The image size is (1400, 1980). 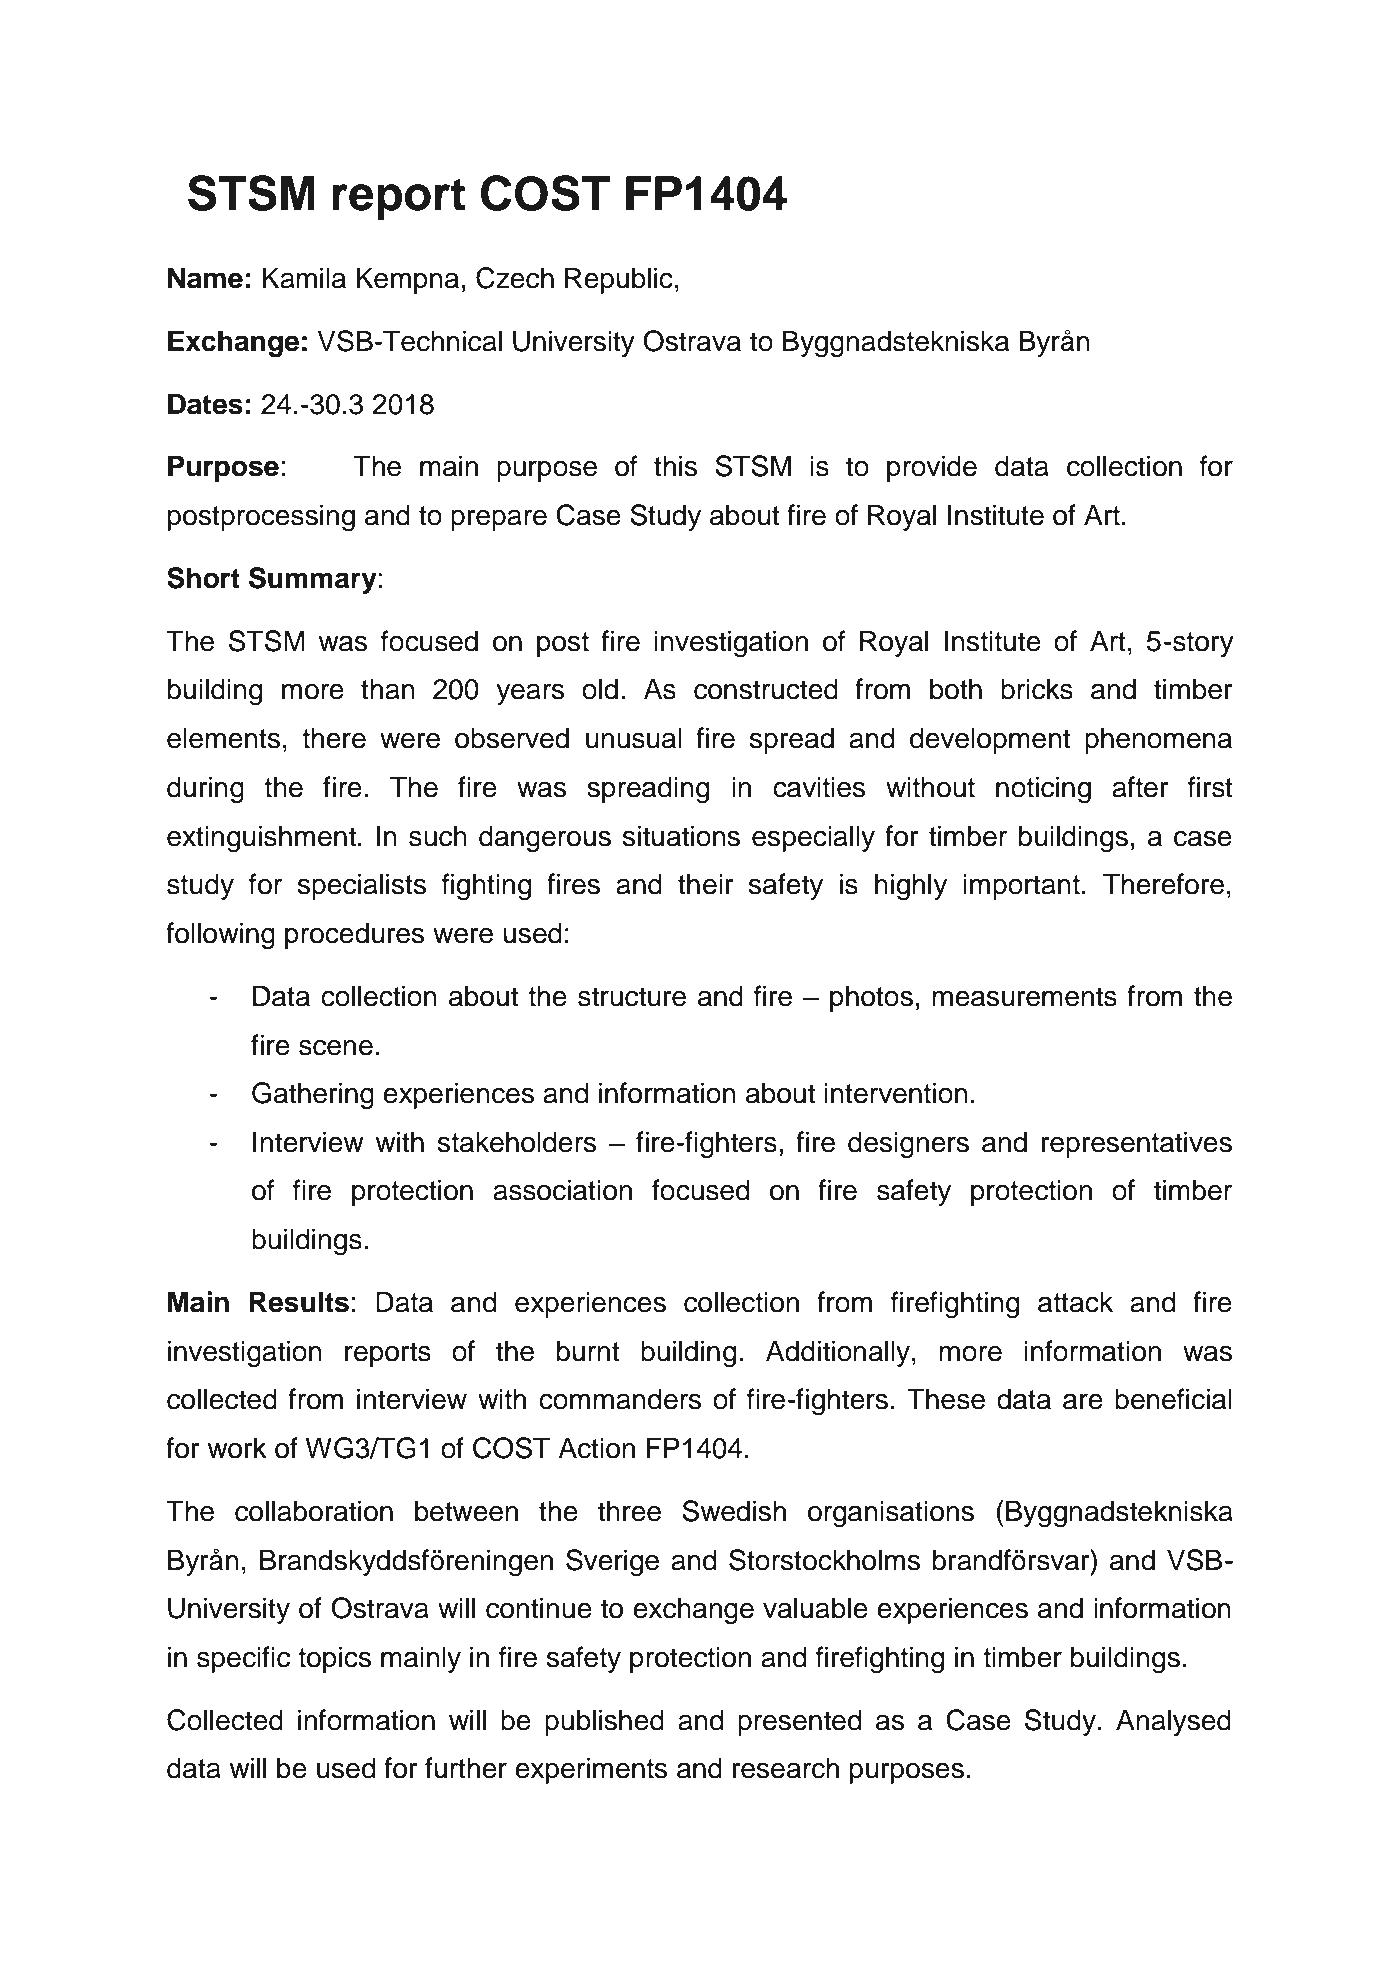 I want to click on constructed, so click(x=766, y=689).
